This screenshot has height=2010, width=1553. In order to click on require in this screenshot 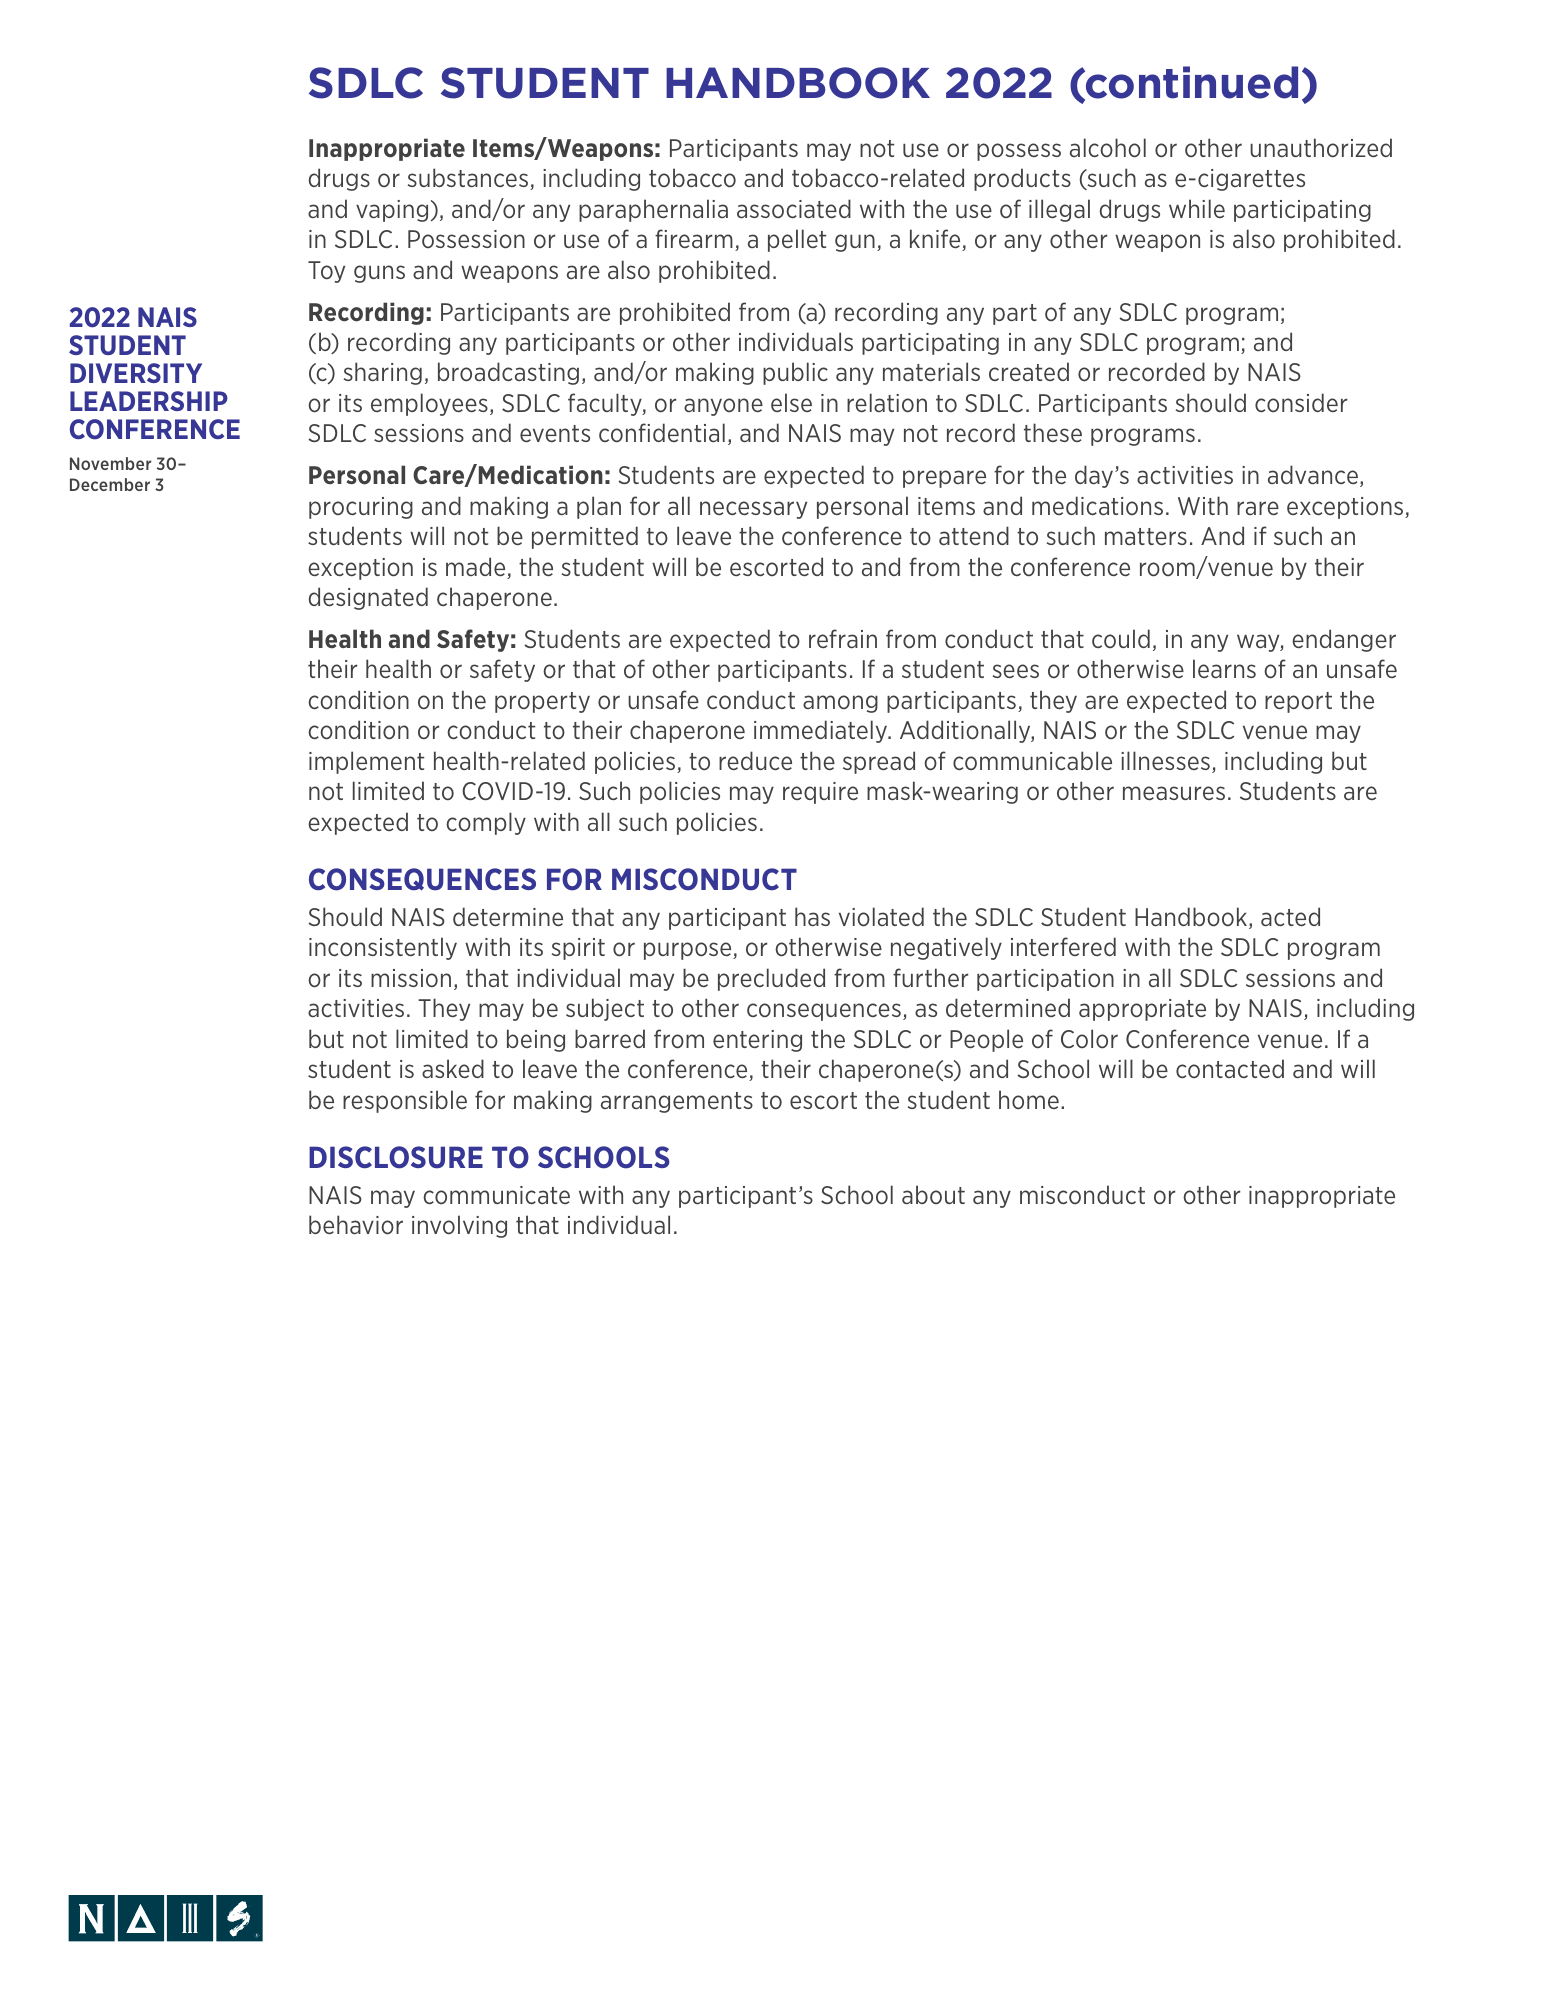, I will do `click(820, 793)`.
